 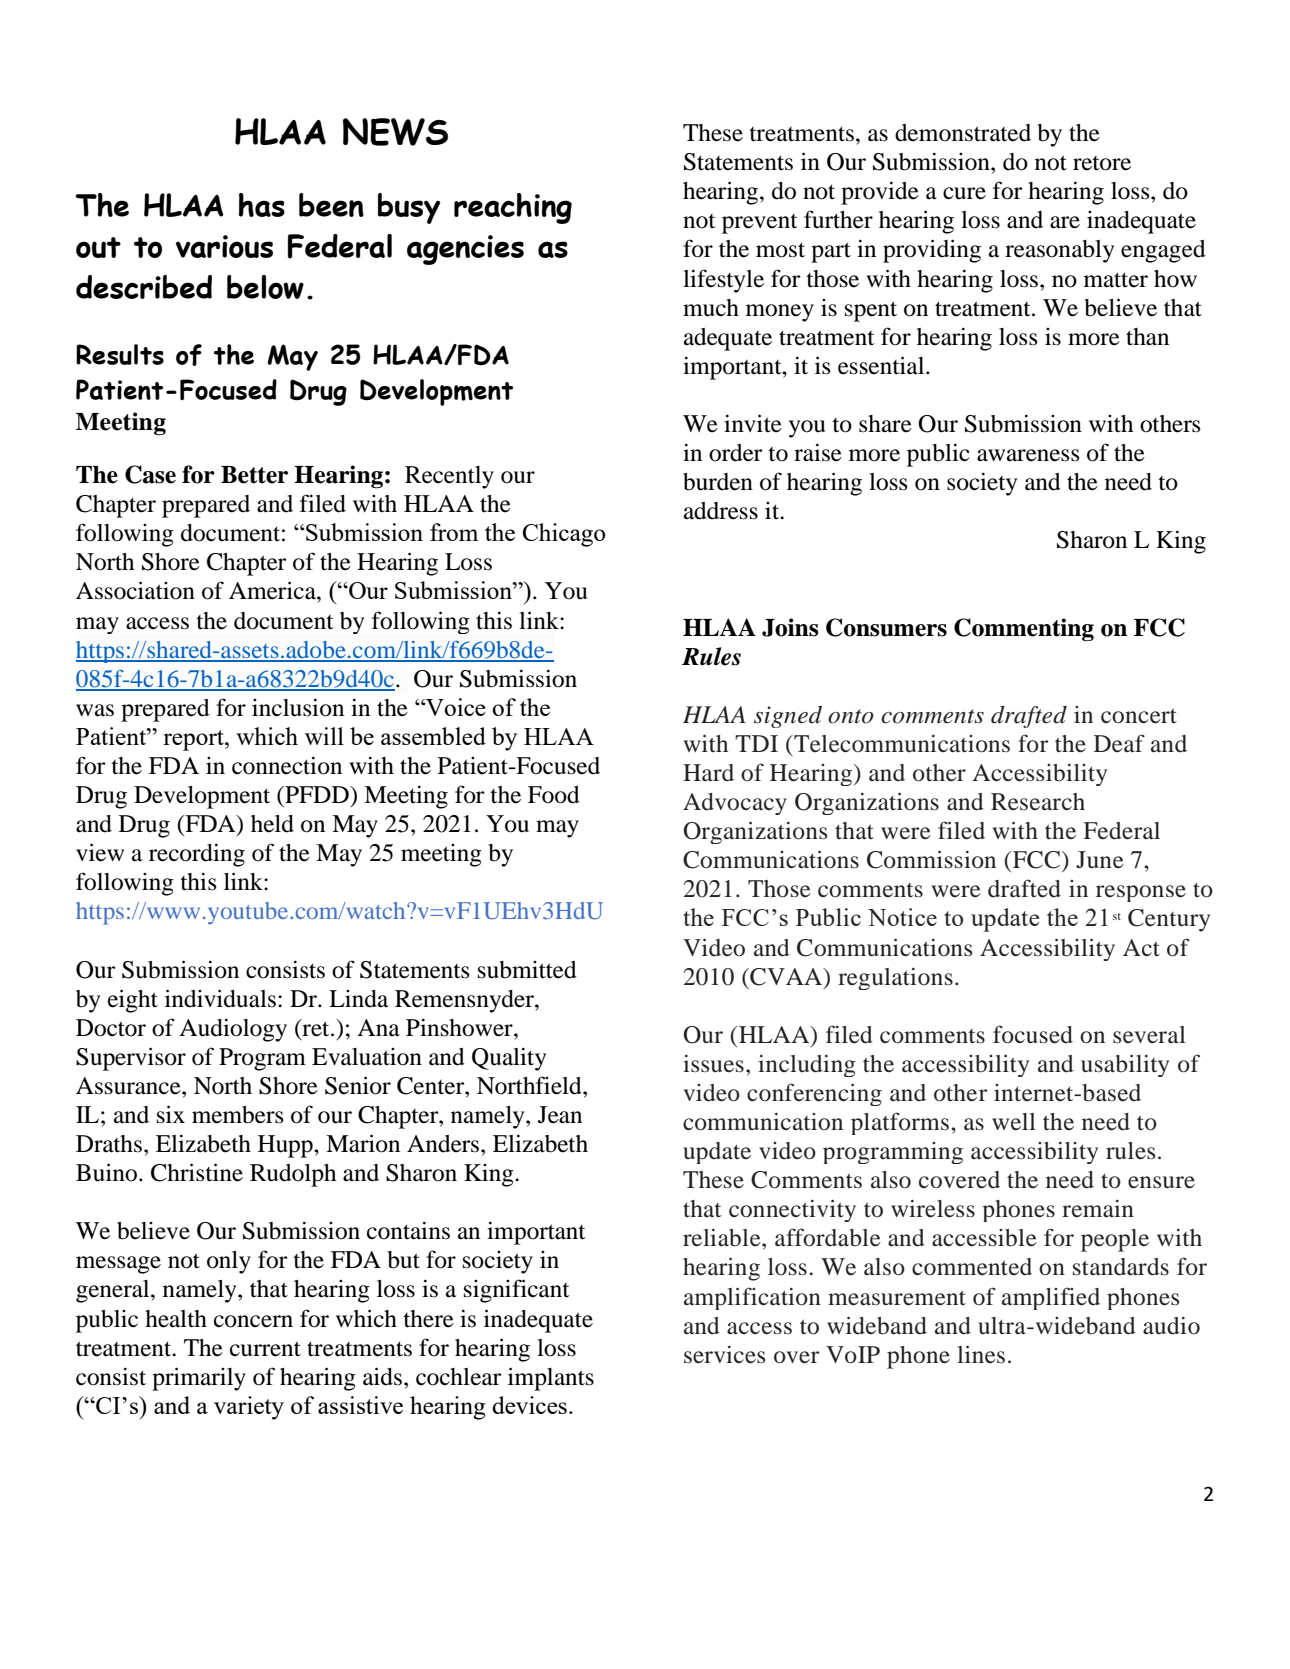 What do you see at coordinates (551, 1379) in the document?
I see `implants` at bounding box center [551, 1379].
